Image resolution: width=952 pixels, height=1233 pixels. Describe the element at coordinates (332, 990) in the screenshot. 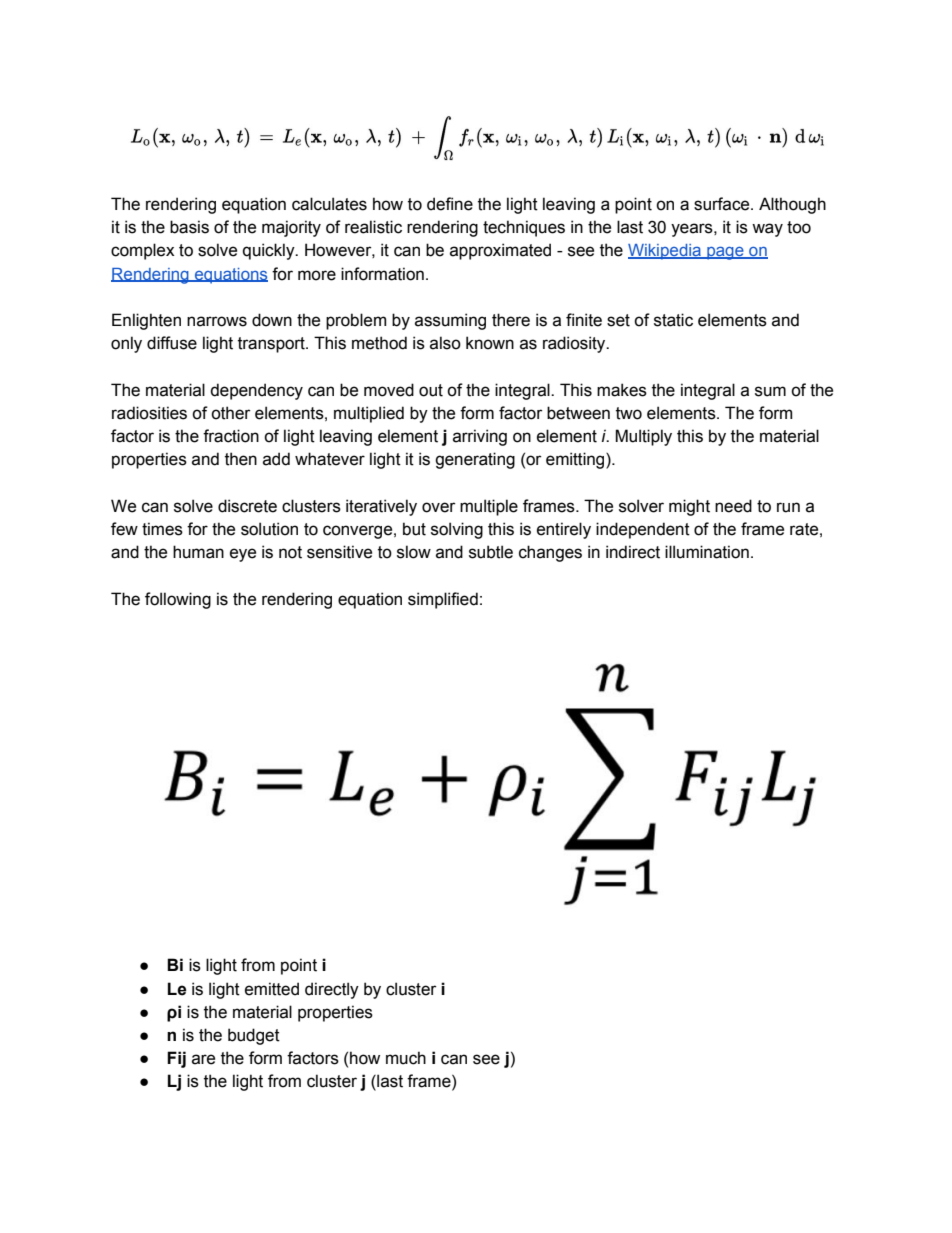

I see `directly` at that location.
